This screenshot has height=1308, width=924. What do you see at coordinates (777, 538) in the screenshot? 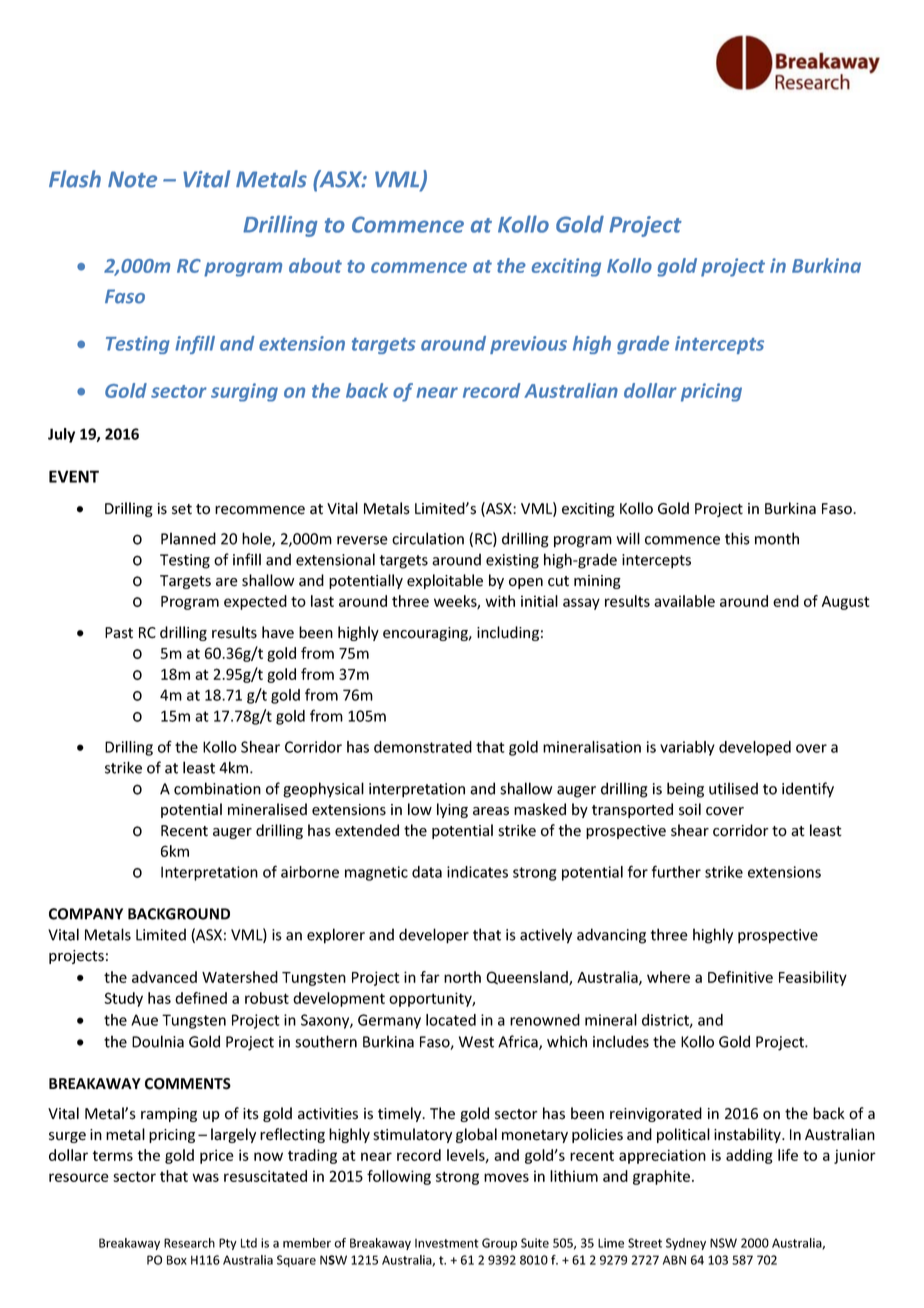
I see `month` at bounding box center [777, 538].
